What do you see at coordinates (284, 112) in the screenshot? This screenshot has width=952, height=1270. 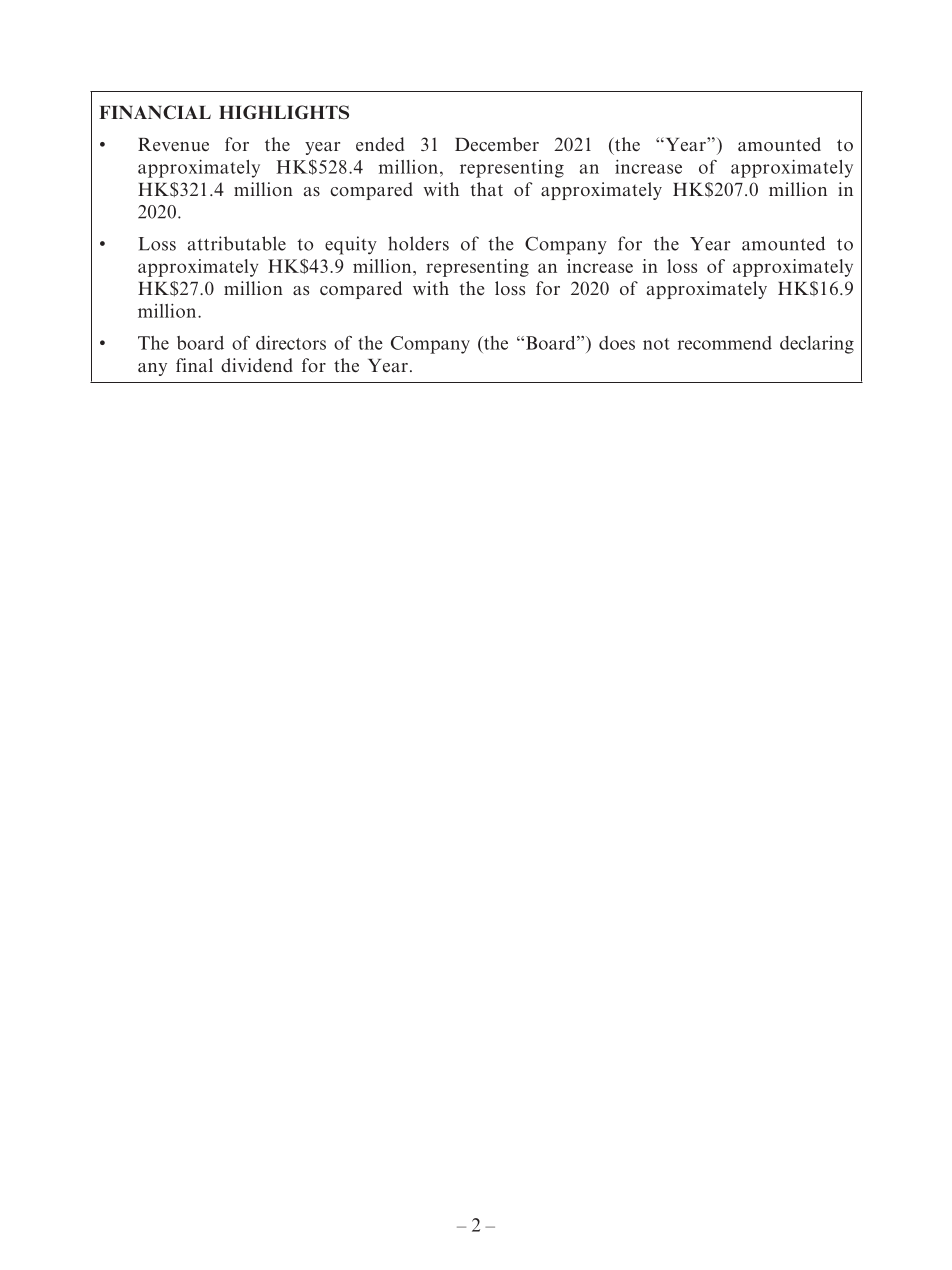 I see `HIGHLIGHTS` at bounding box center [284, 112].
